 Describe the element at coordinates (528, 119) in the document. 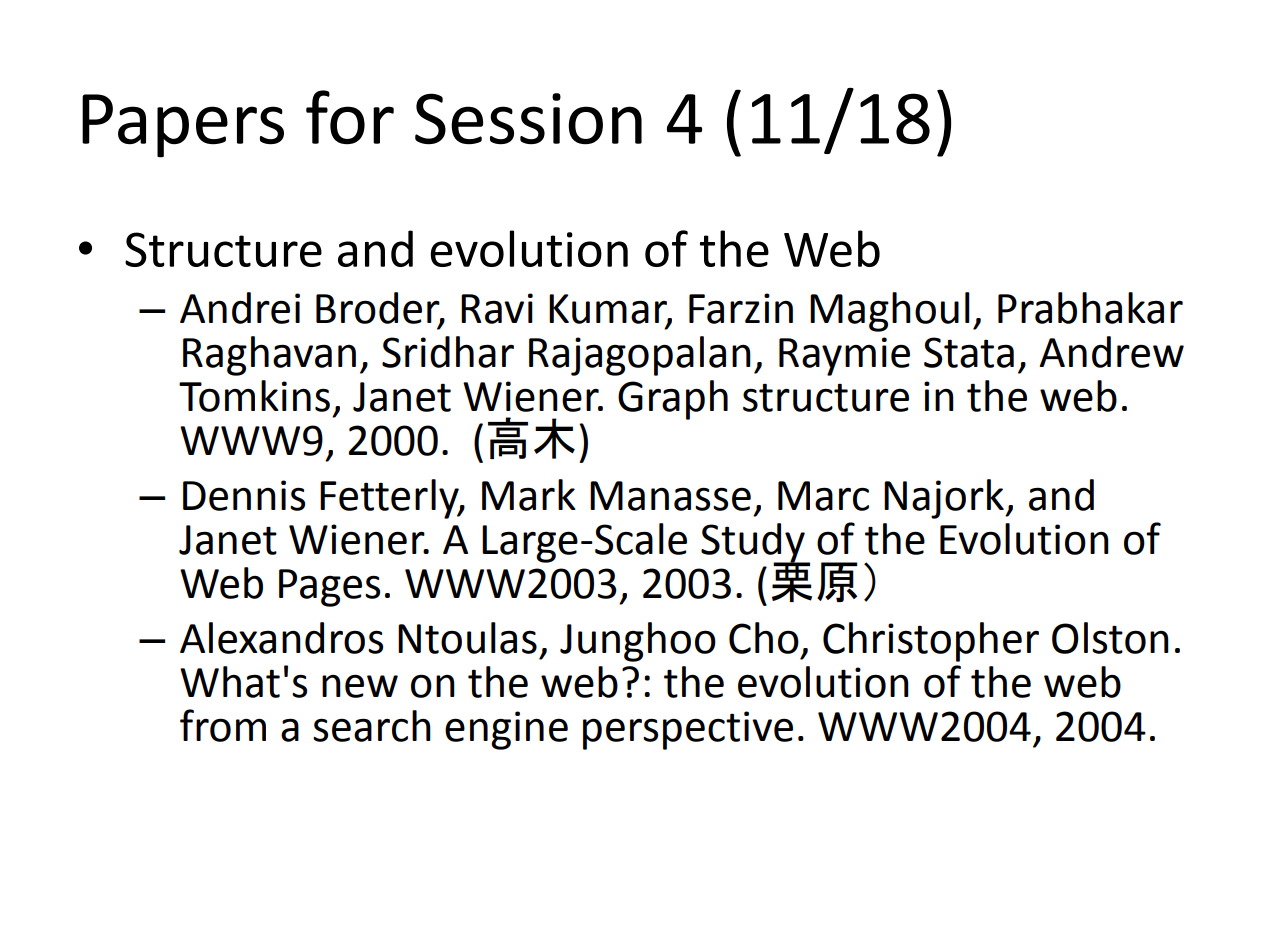

I see `Session` at that location.
